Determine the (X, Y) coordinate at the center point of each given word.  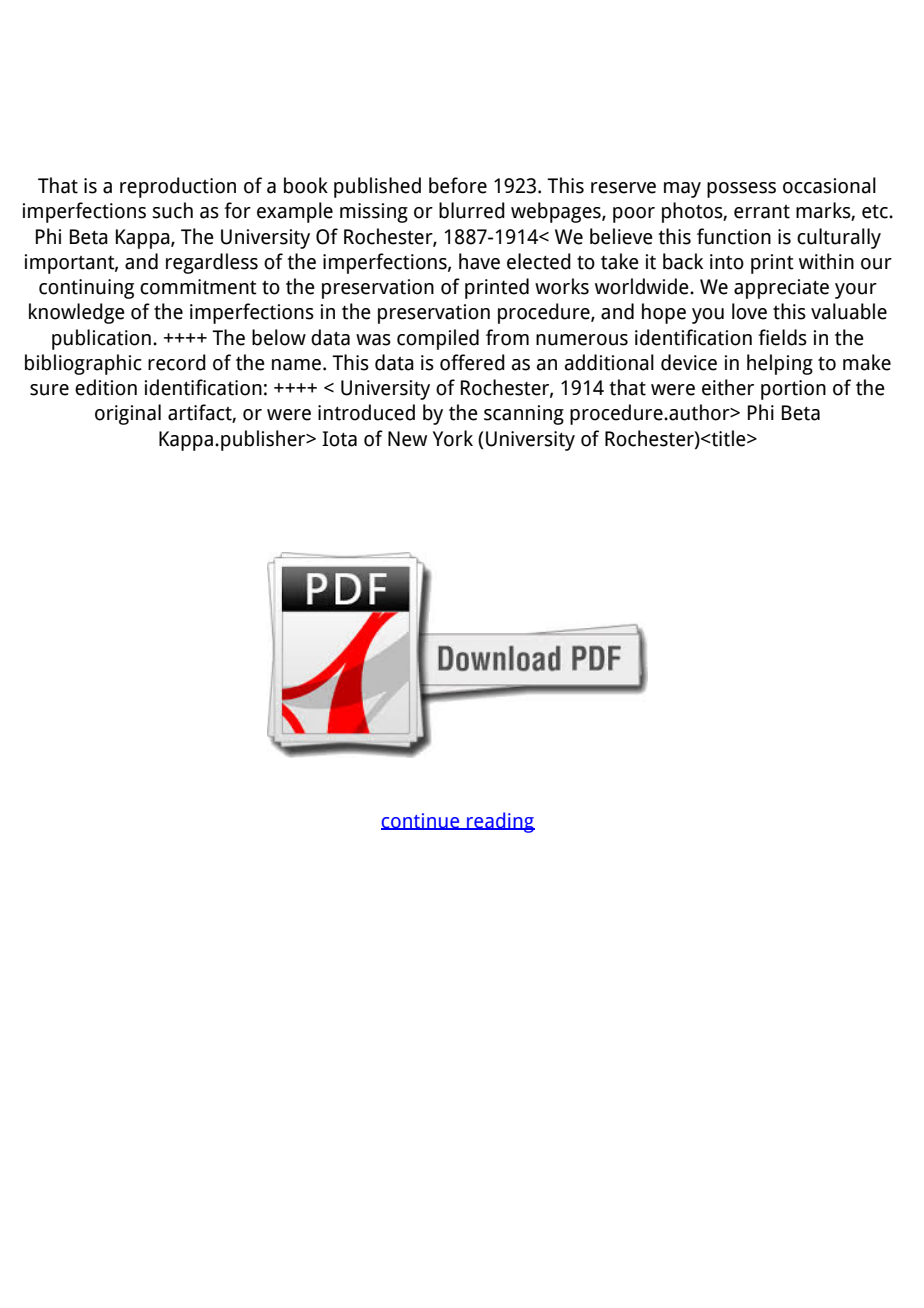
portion (793, 390)
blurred (472, 210)
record (177, 362)
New (407, 439)
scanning (524, 415)
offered (472, 362)
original (128, 414)
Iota (339, 439)
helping (780, 364)
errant (762, 212)
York (453, 438)
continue (421, 821)
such (172, 210)
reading (500, 822)
